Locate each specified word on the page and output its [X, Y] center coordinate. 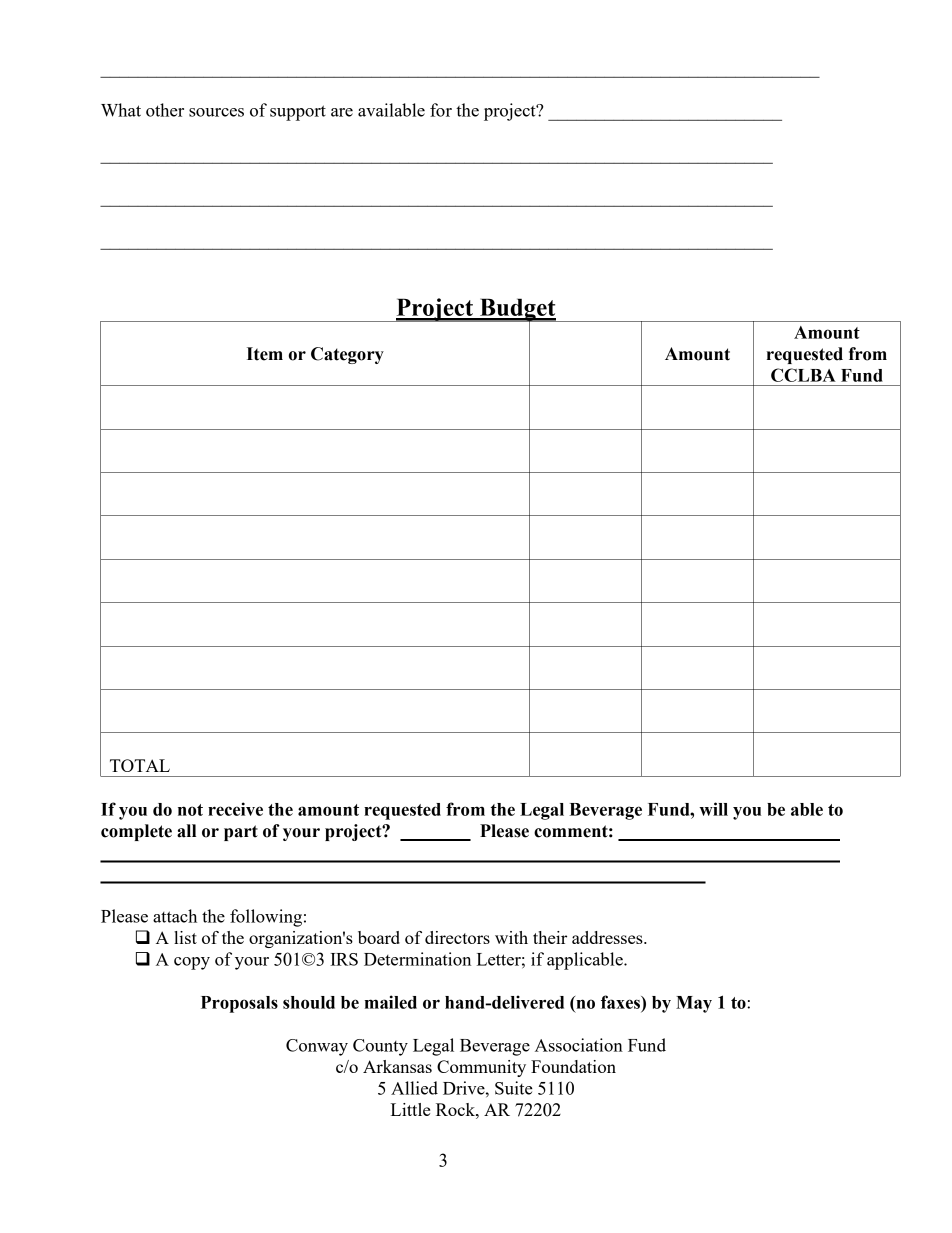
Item [265, 354]
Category [347, 355]
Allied [414, 1088]
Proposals [239, 1004]
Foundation [573, 1066]
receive [235, 809]
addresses [608, 937]
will [713, 809]
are [342, 112]
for [441, 110]
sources [216, 112]
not [190, 810]
